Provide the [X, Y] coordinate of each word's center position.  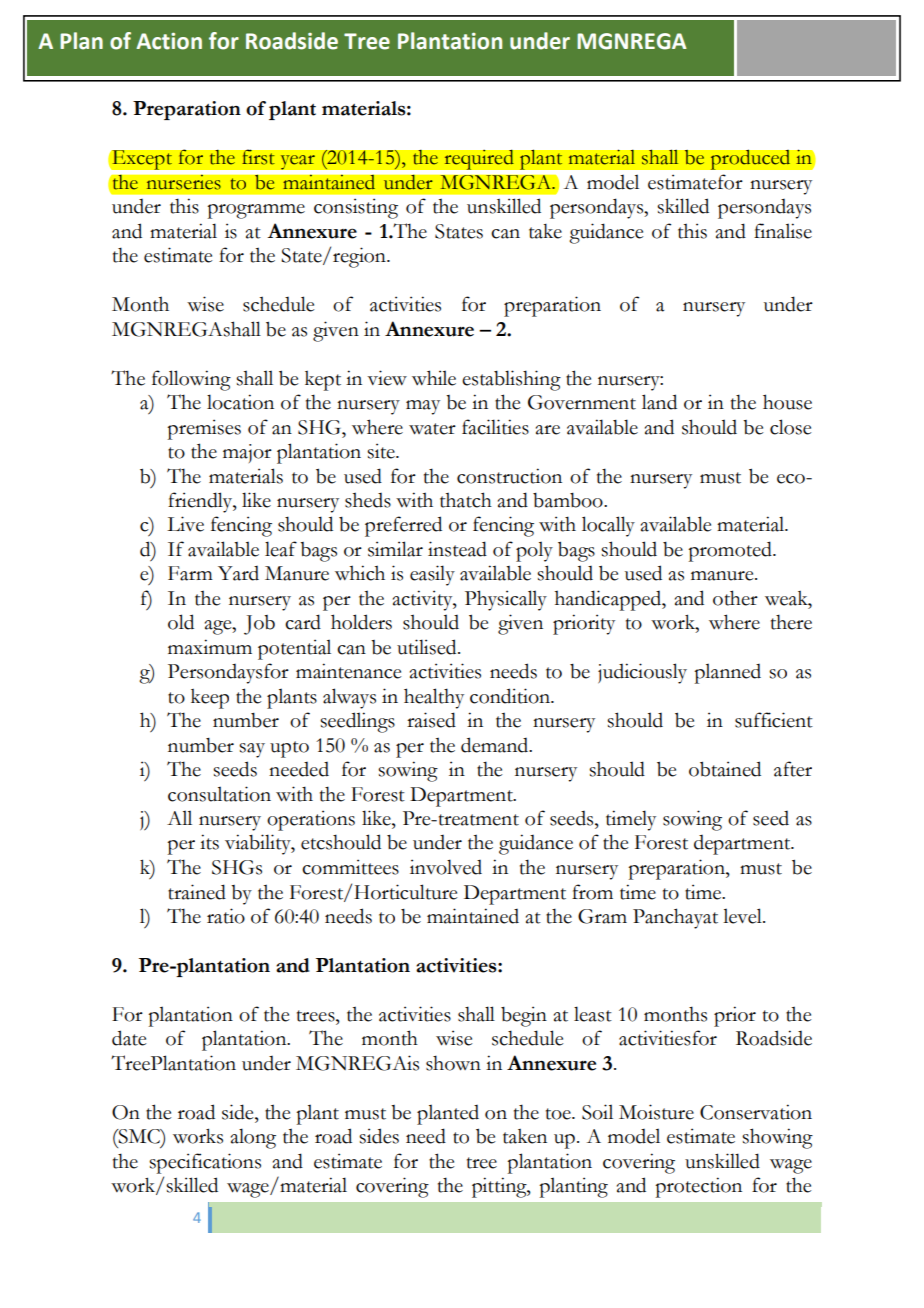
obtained [725, 769]
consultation [219, 794]
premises [204, 429]
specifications [205, 1163]
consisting [356, 208]
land [659, 402]
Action [169, 41]
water [432, 429]
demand [496, 745]
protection [698, 1187]
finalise [783, 231]
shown [453, 1063]
